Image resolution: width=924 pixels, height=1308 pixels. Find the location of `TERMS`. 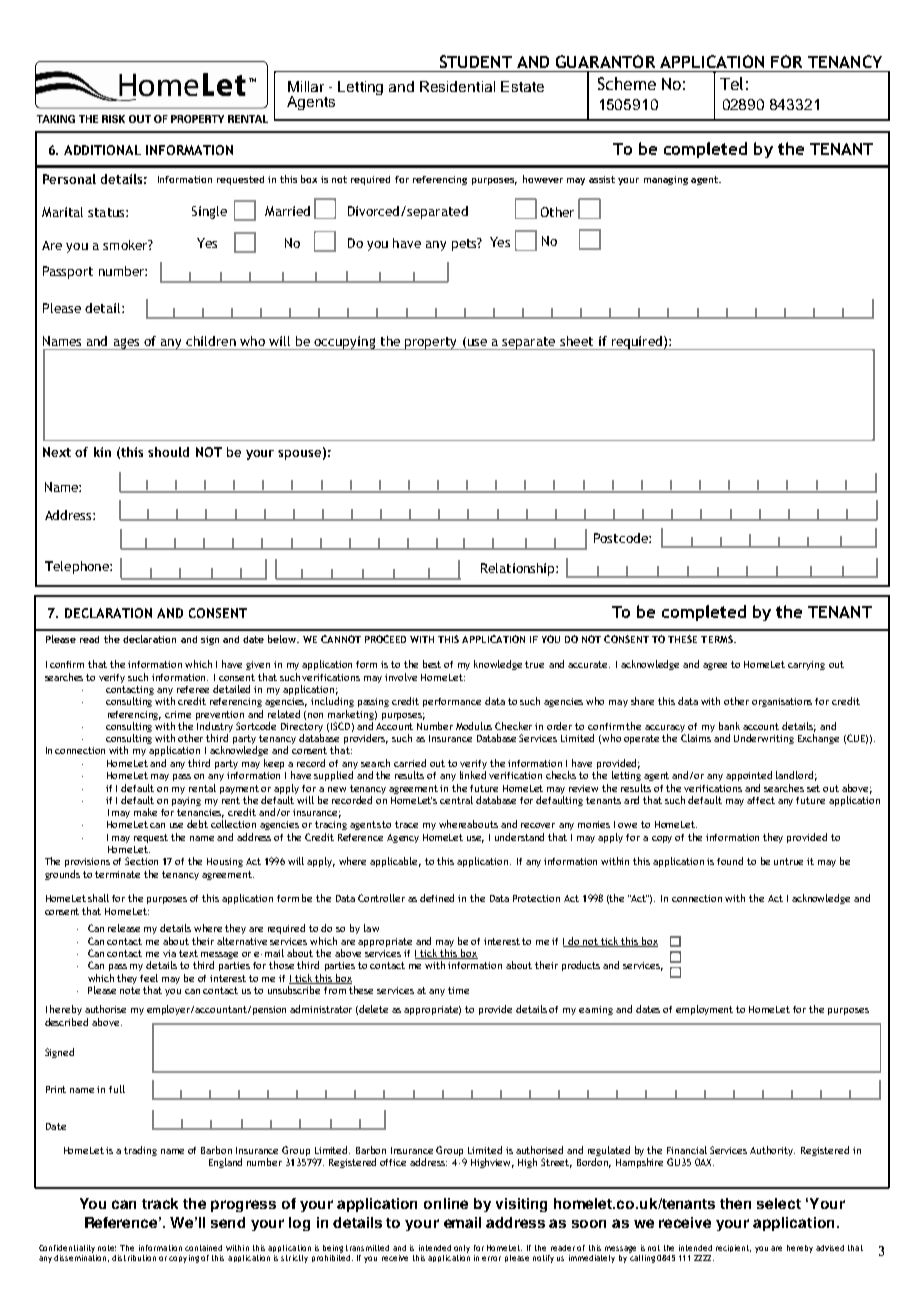

TERMS is located at coordinates (718, 639).
